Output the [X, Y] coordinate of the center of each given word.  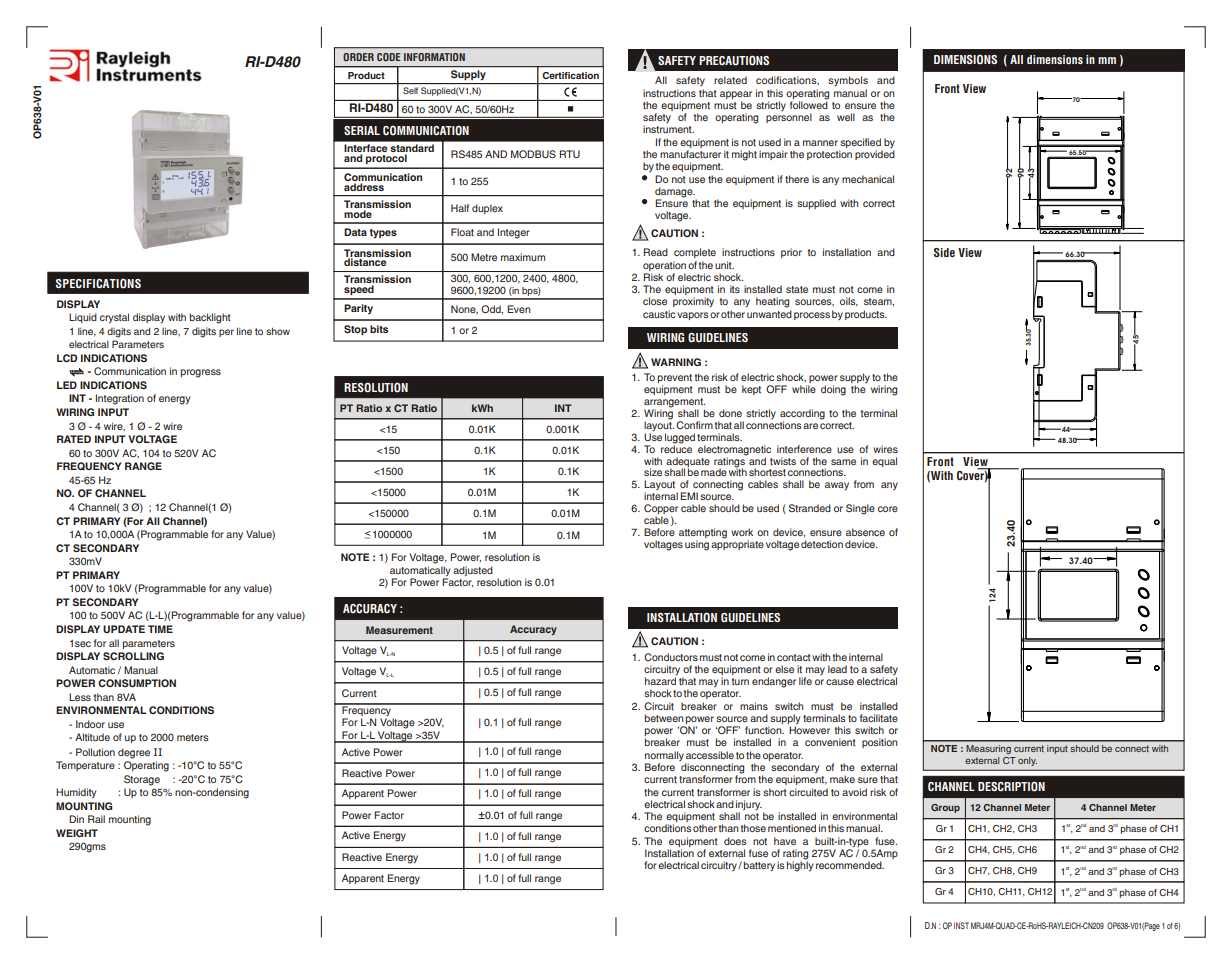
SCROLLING [133, 656]
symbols [848, 81]
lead [837, 669]
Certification [570, 75]
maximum [523, 257]
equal [884, 462]
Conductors [671, 657]
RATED [74, 439]
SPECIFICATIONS [98, 283]
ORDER [358, 57]
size [653, 472]
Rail [96, 819]
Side [944, 252]
